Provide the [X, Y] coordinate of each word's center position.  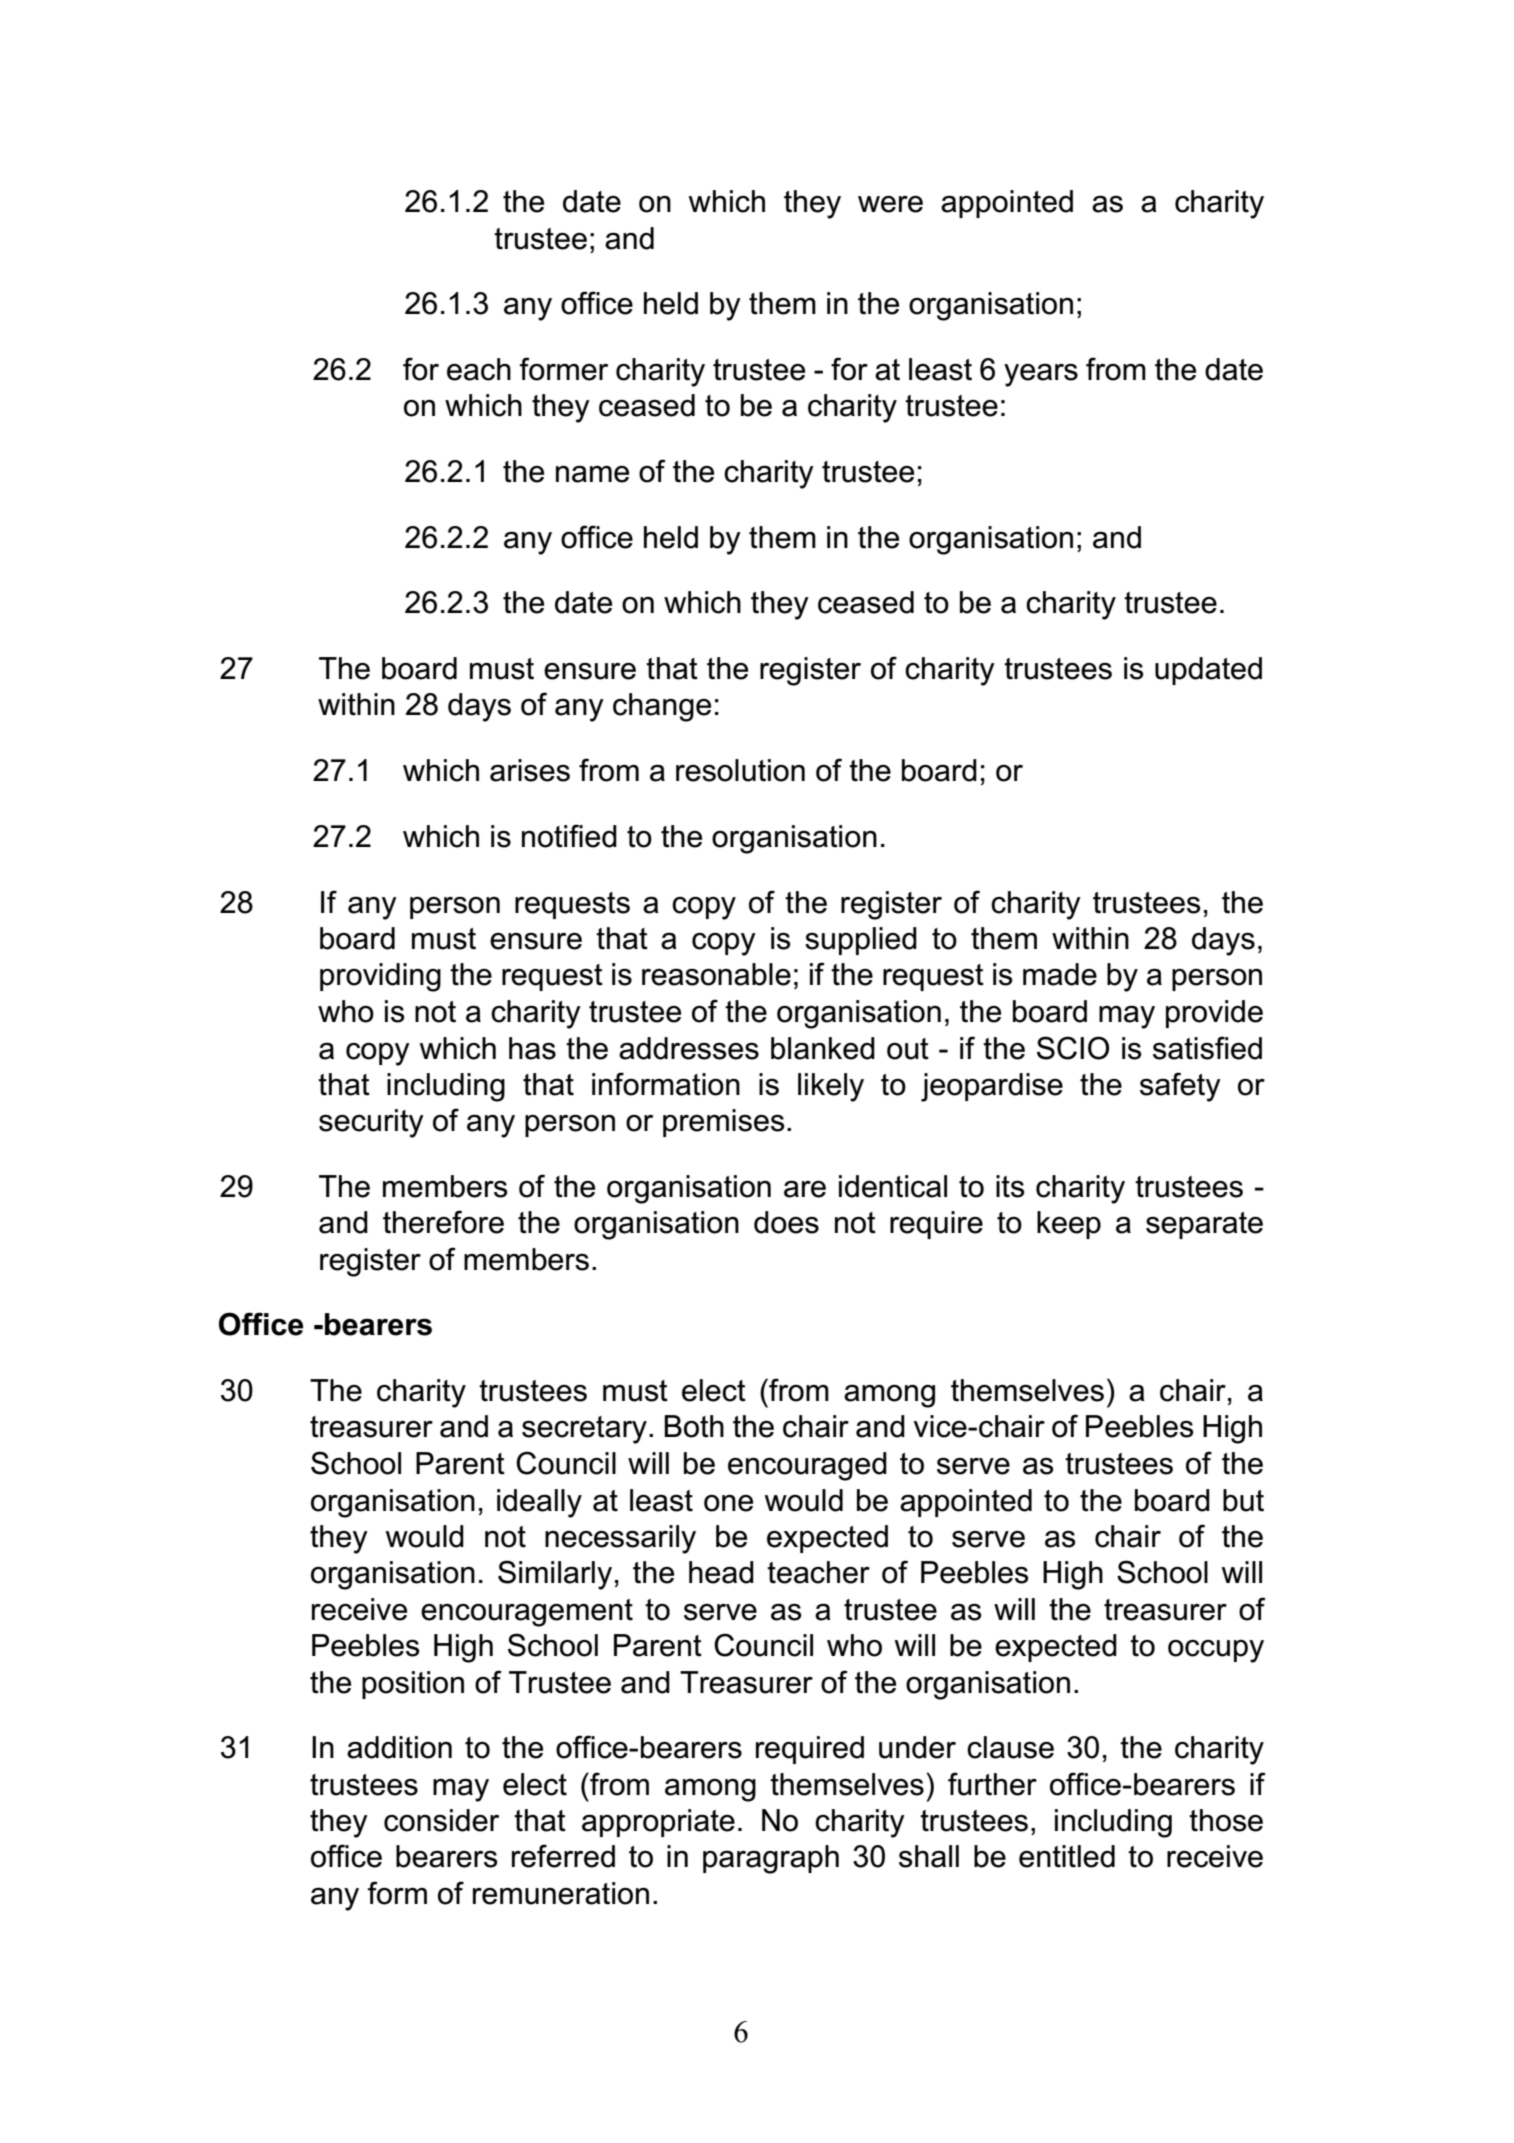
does [786, 1222]
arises [530, 770]
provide [1214, 1014]
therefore [443, 1222]
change [662, 707]
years [1041, 375]
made [1060, 974]
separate [1204, 1225]
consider [441, 1820]
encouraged [807, 1466]
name [592, 474]
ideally [539, 1503]
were [890, 204]
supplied [861, 941]
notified [569, 836]
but [1243, 1500]
